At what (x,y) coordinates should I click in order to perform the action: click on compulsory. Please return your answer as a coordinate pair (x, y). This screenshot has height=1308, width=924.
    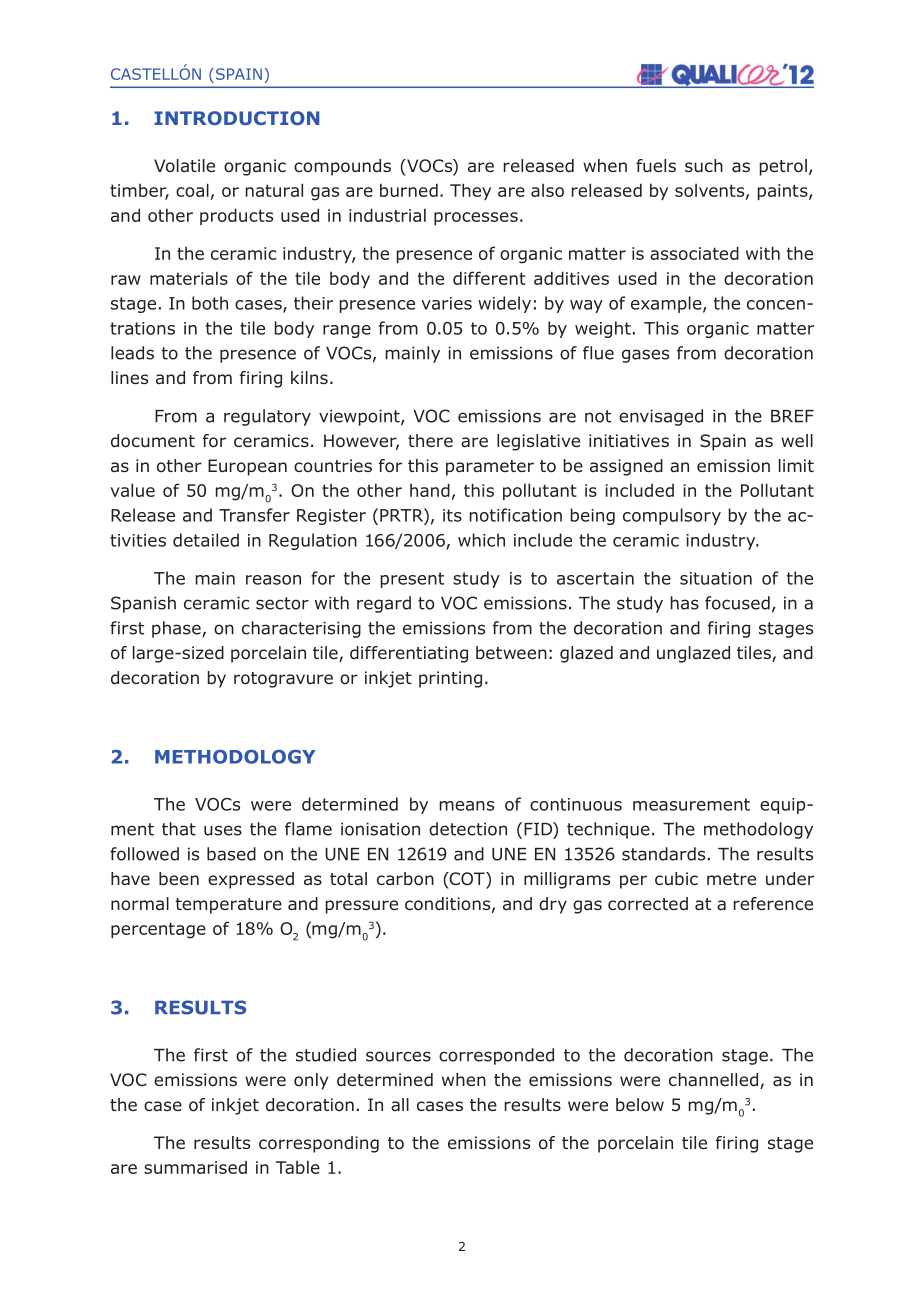
    Looking at the image, I should click on (672, 516).
